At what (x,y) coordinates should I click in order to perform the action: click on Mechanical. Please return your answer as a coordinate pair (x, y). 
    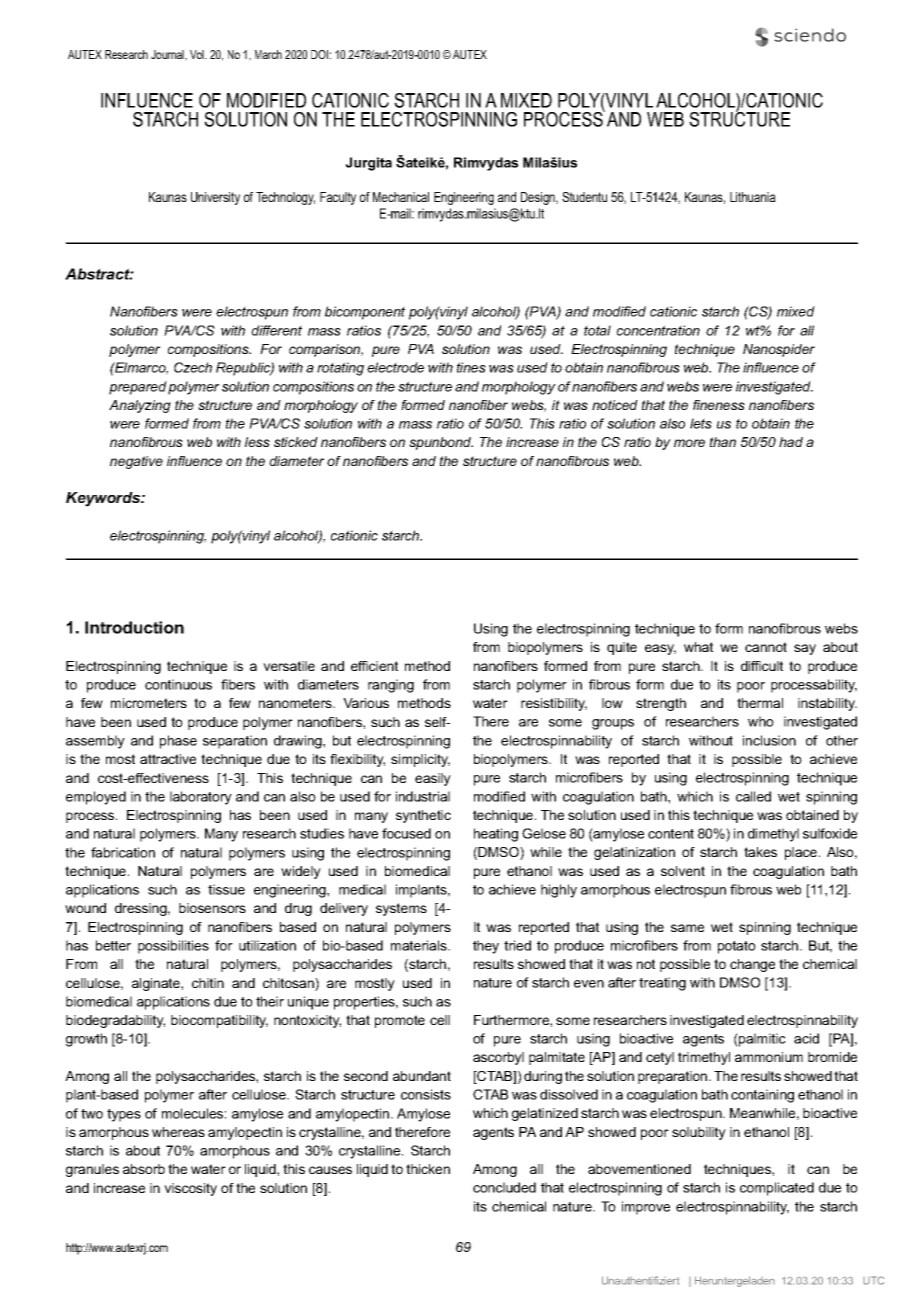
    Looking at the image, I should click on (401, 197).
